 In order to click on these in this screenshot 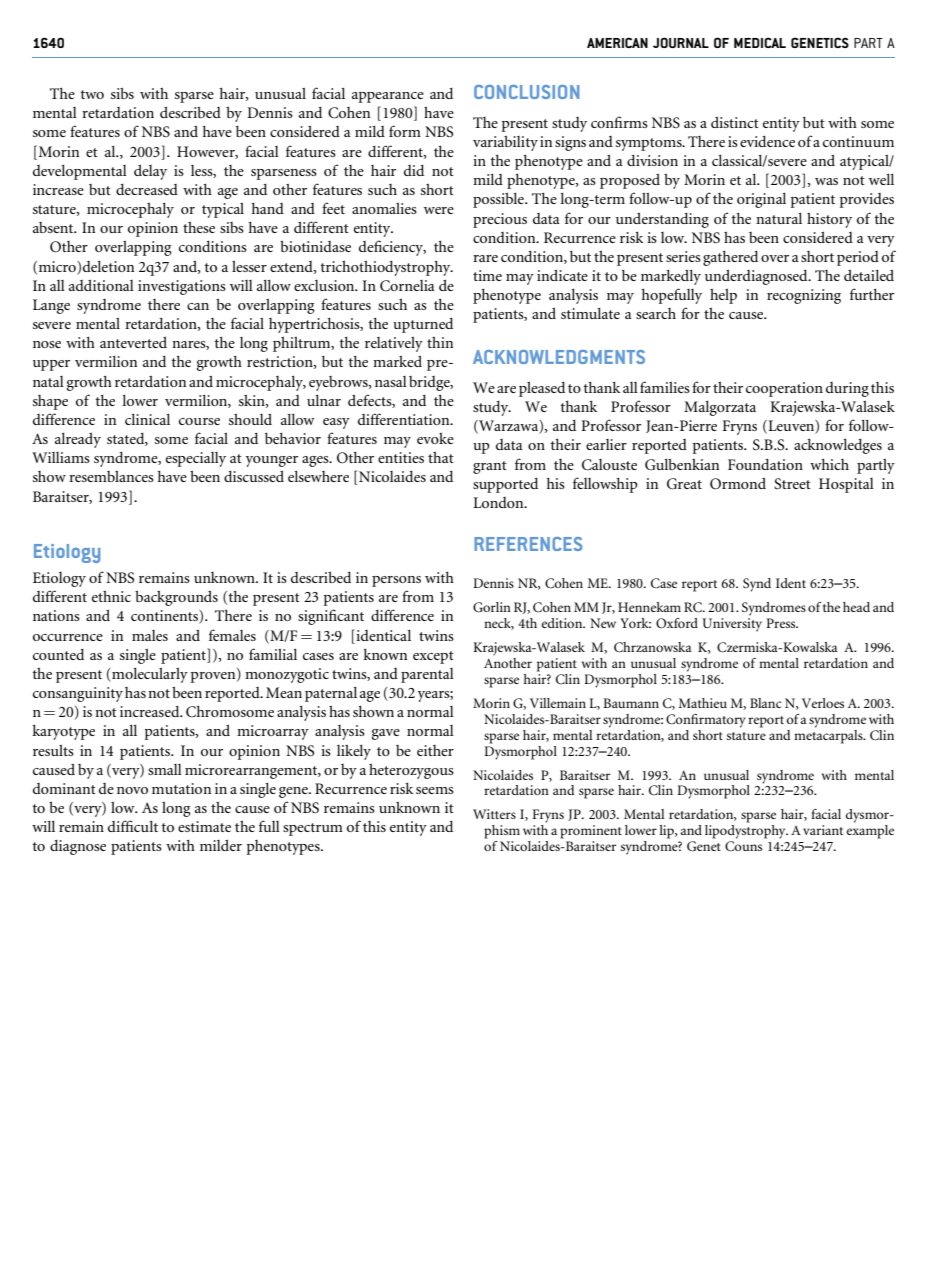, I will do `click(199, 227)`.
